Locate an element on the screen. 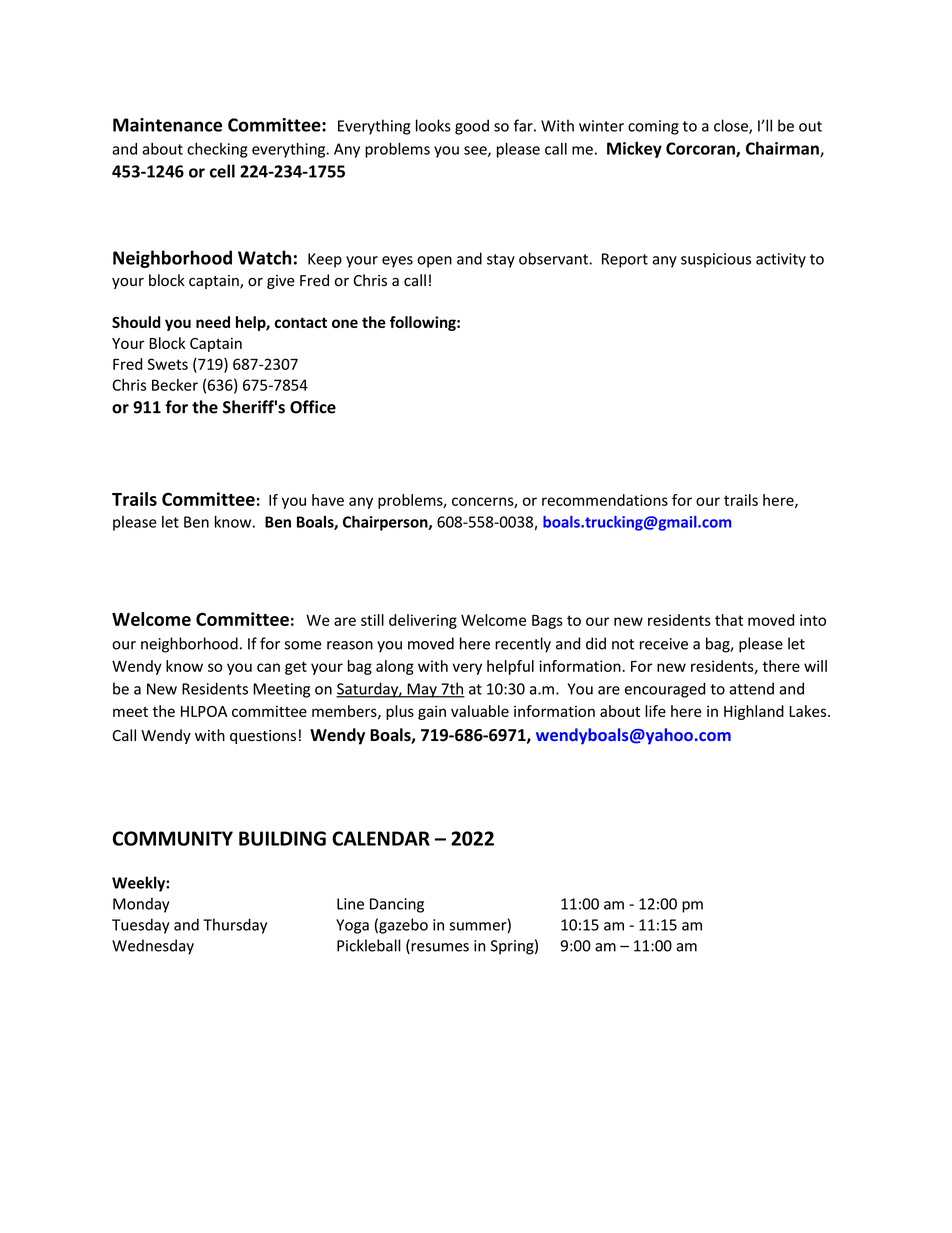 The image size is (952, 1233). good is located at coordinates (472, 127).
